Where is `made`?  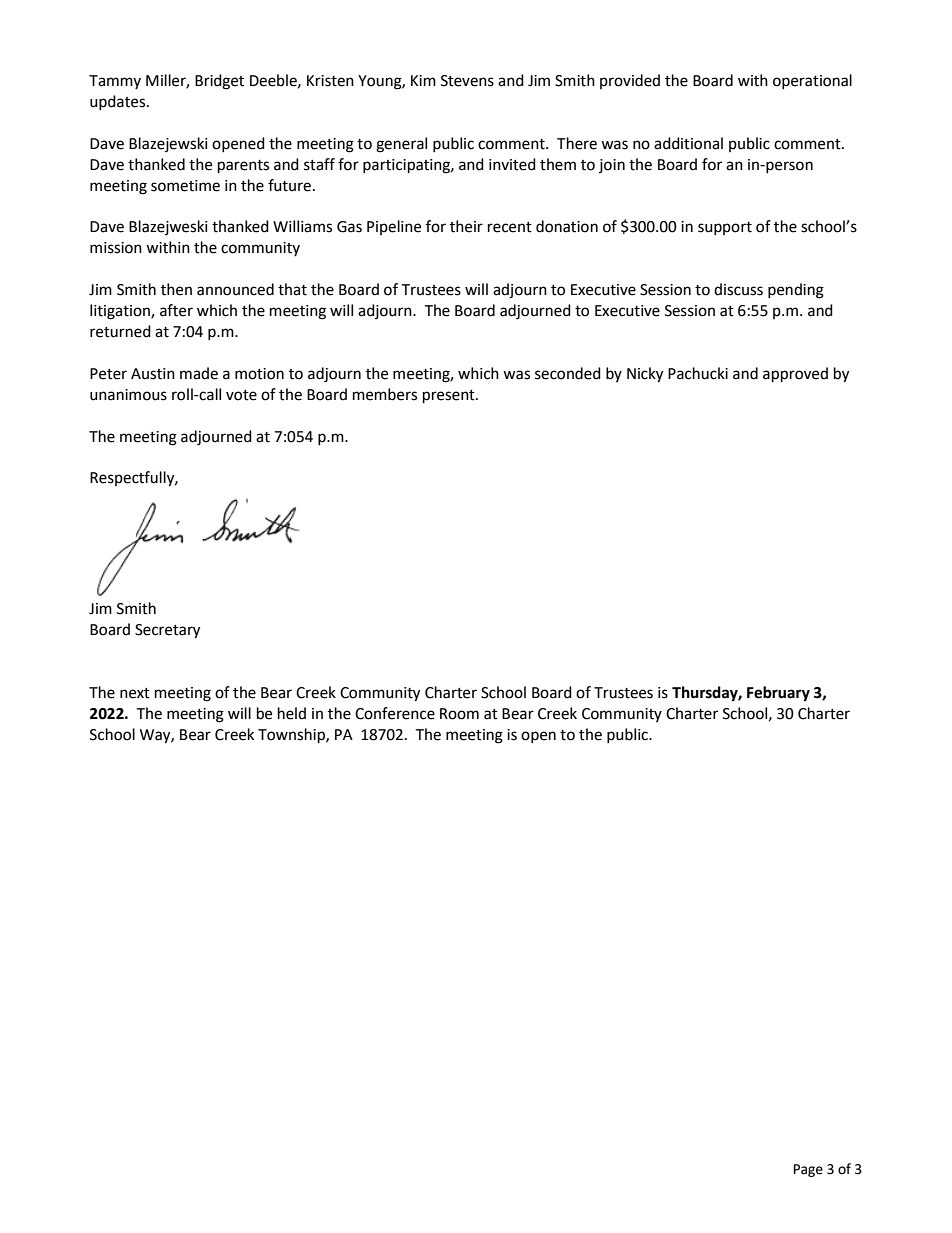
made is located at coordinates (199, 373).
